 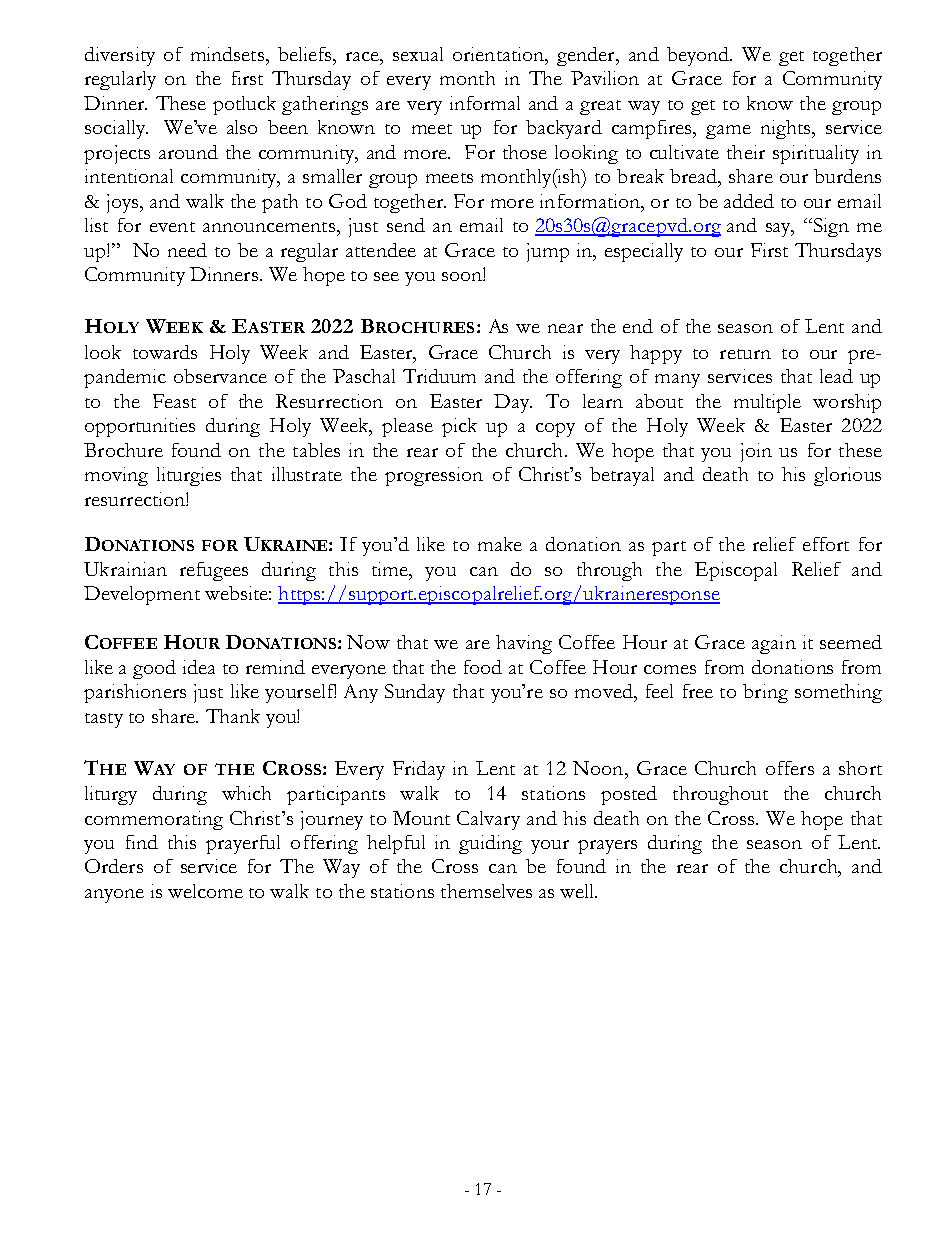 What do you see at coordinates (607, 847) in the document?
I see `prayers` at bounding box center [607, 847].
